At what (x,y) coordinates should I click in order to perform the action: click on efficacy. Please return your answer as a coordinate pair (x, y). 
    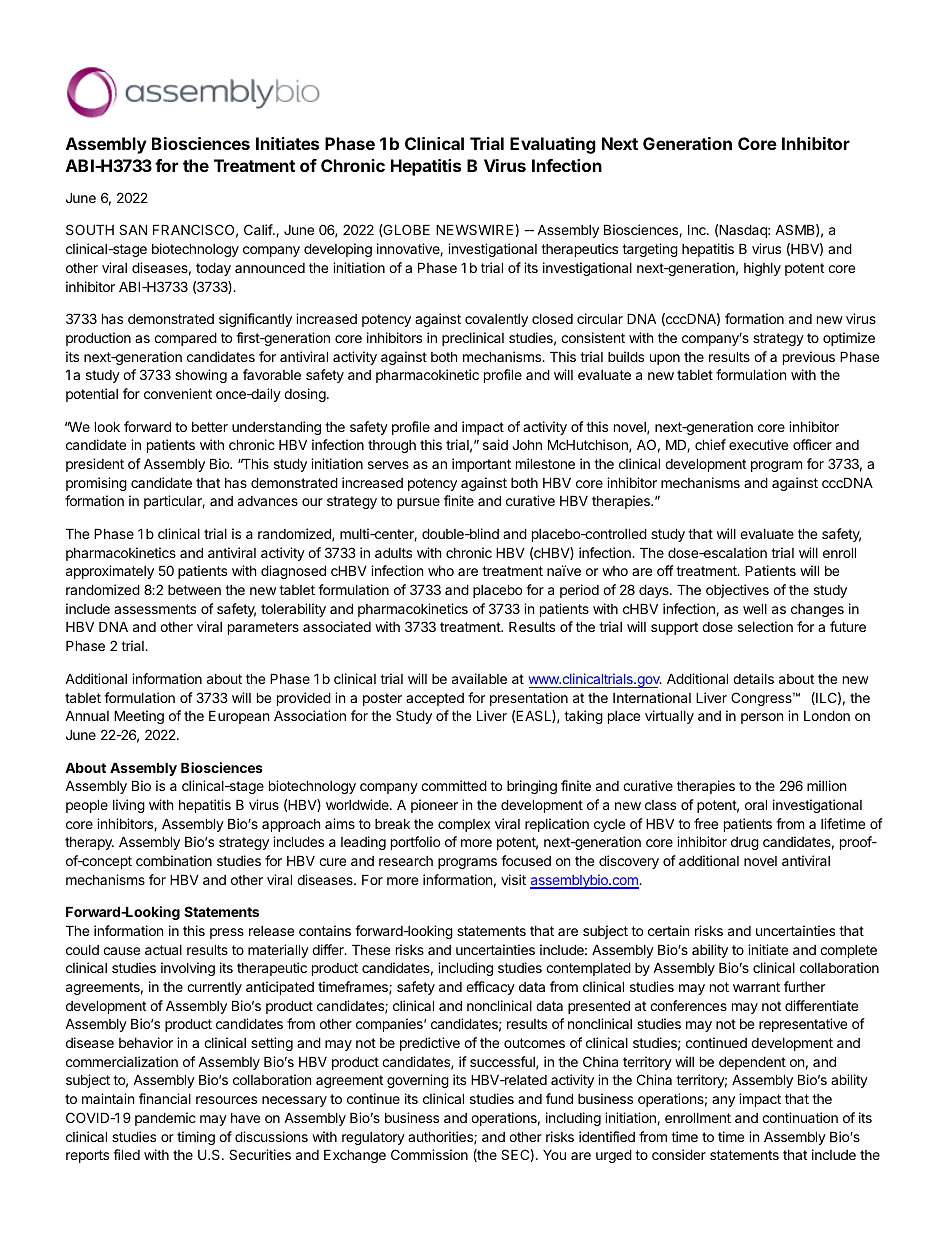
    Looking at the image, I should click on (490, 988).
